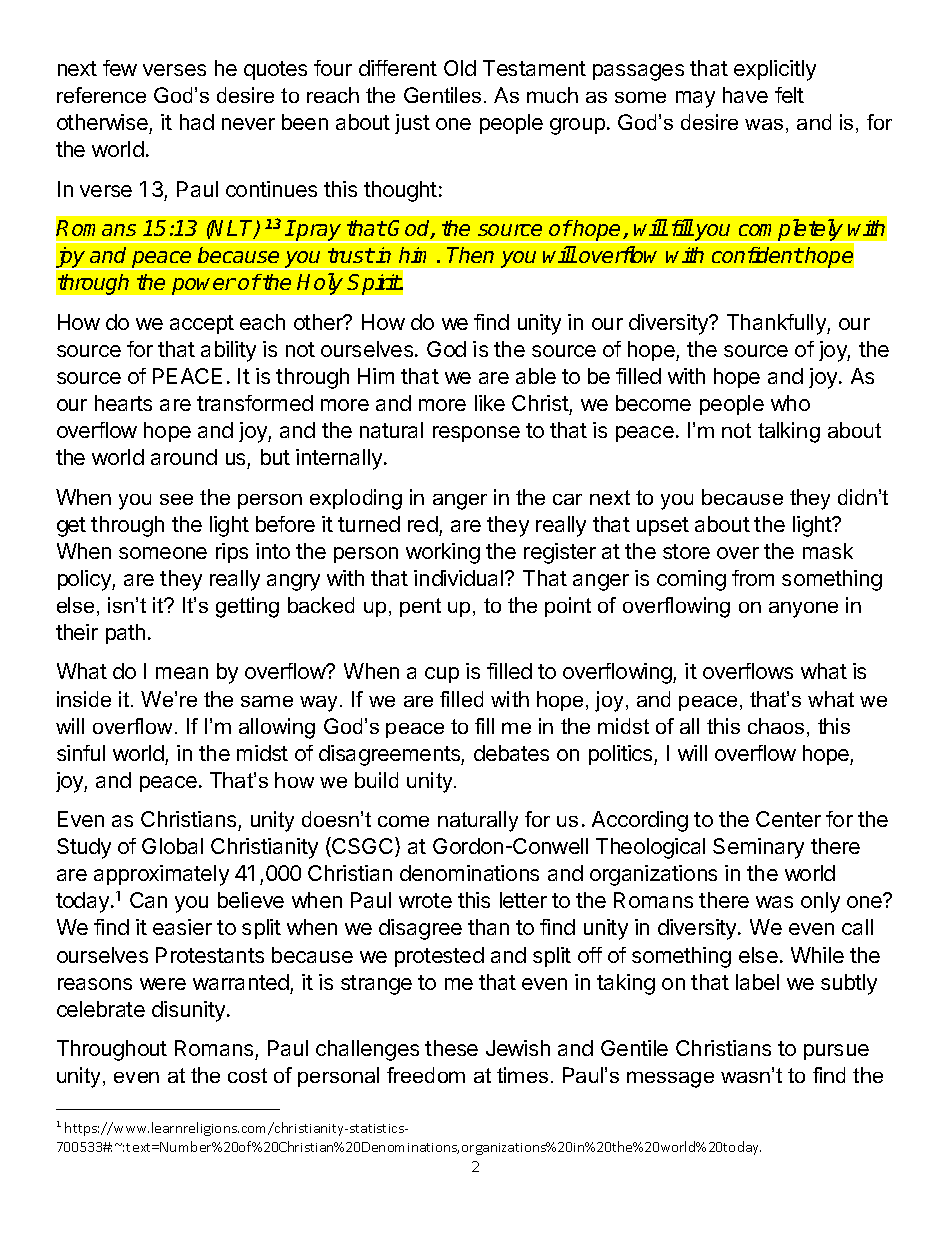 The width and height of the screenshot is (952, 1233). I want to click on mean, so click(182, 673).
